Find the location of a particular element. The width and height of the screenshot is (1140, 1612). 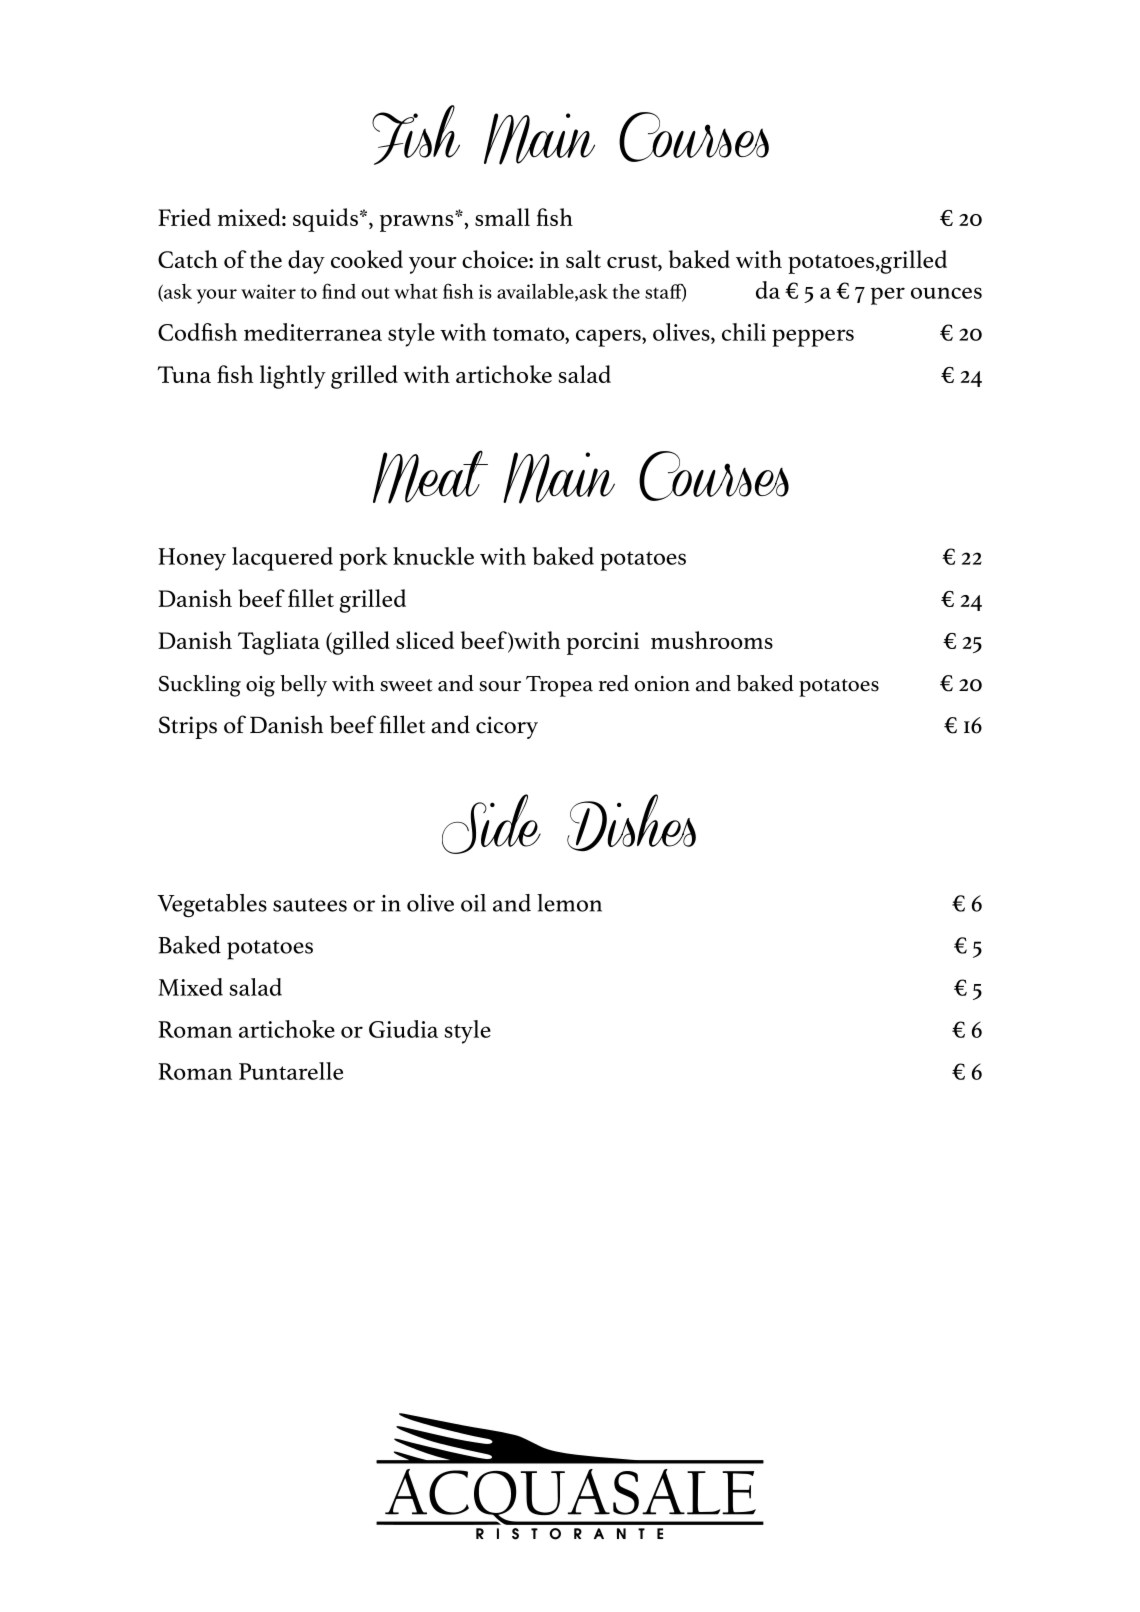

oil is located at coordinates (473, 903).
